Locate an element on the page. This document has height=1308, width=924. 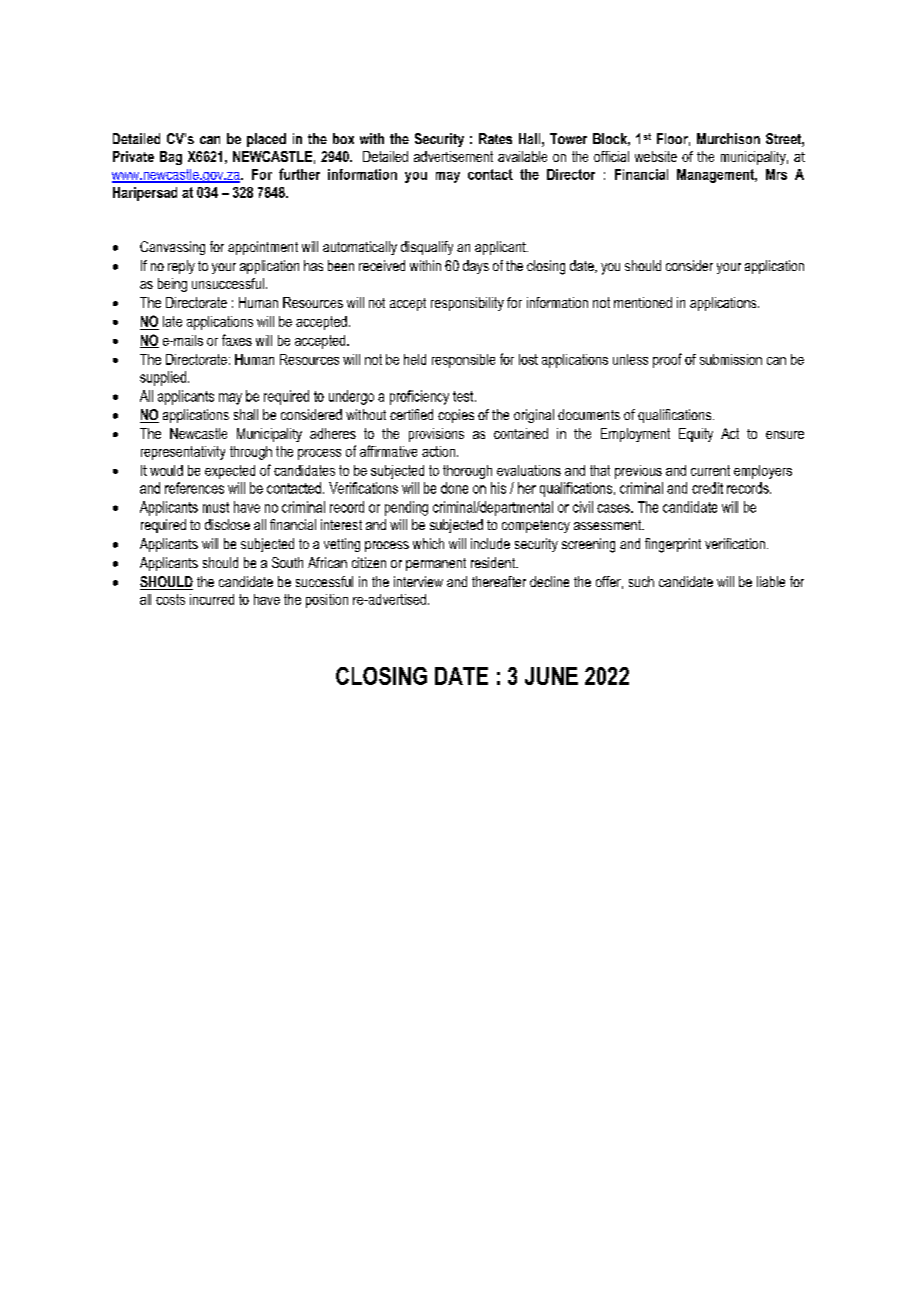
supplied is located at coordinates (164, 378).
